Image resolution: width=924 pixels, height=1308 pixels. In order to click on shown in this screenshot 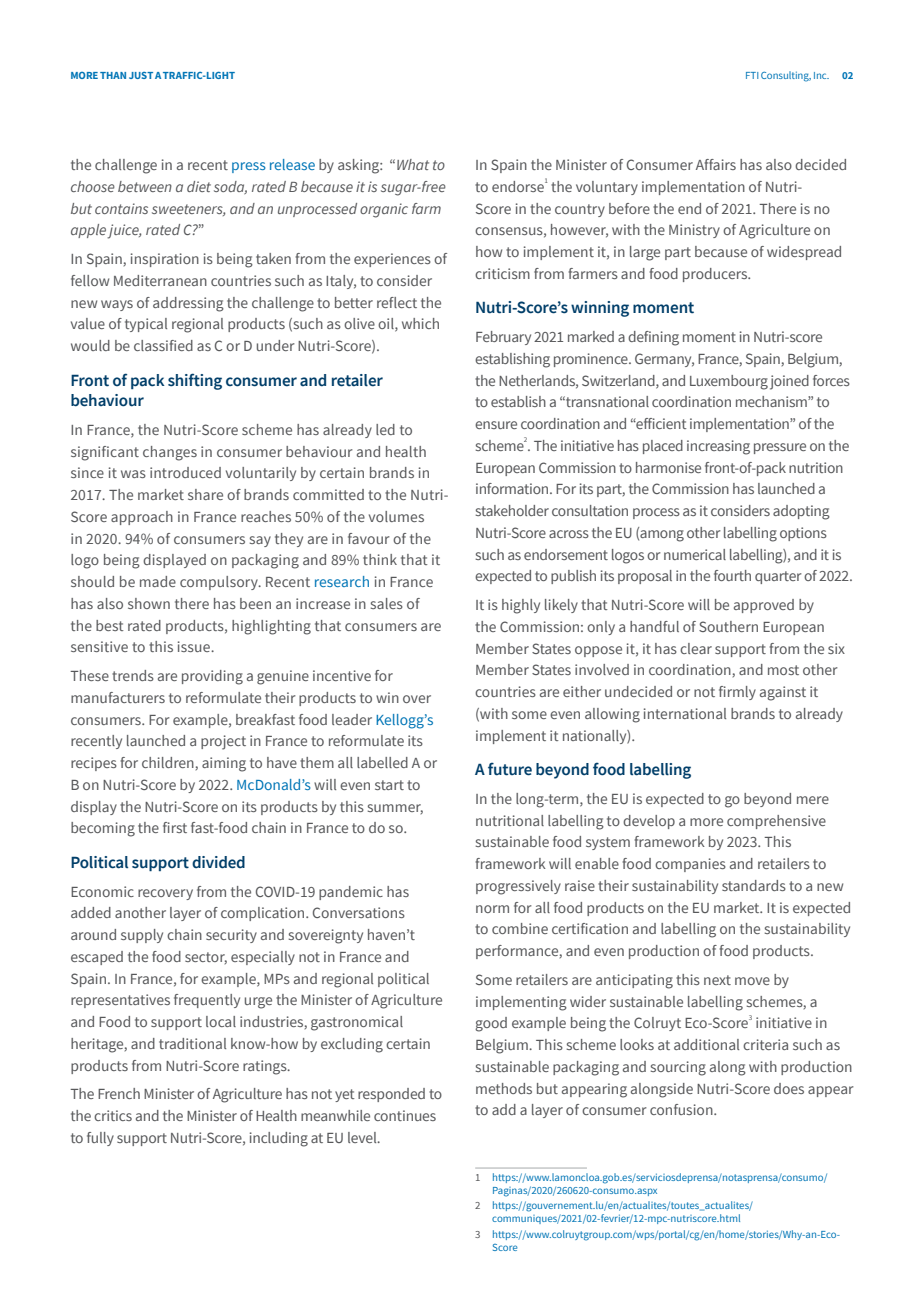, I will do `click(149, 603)`.
